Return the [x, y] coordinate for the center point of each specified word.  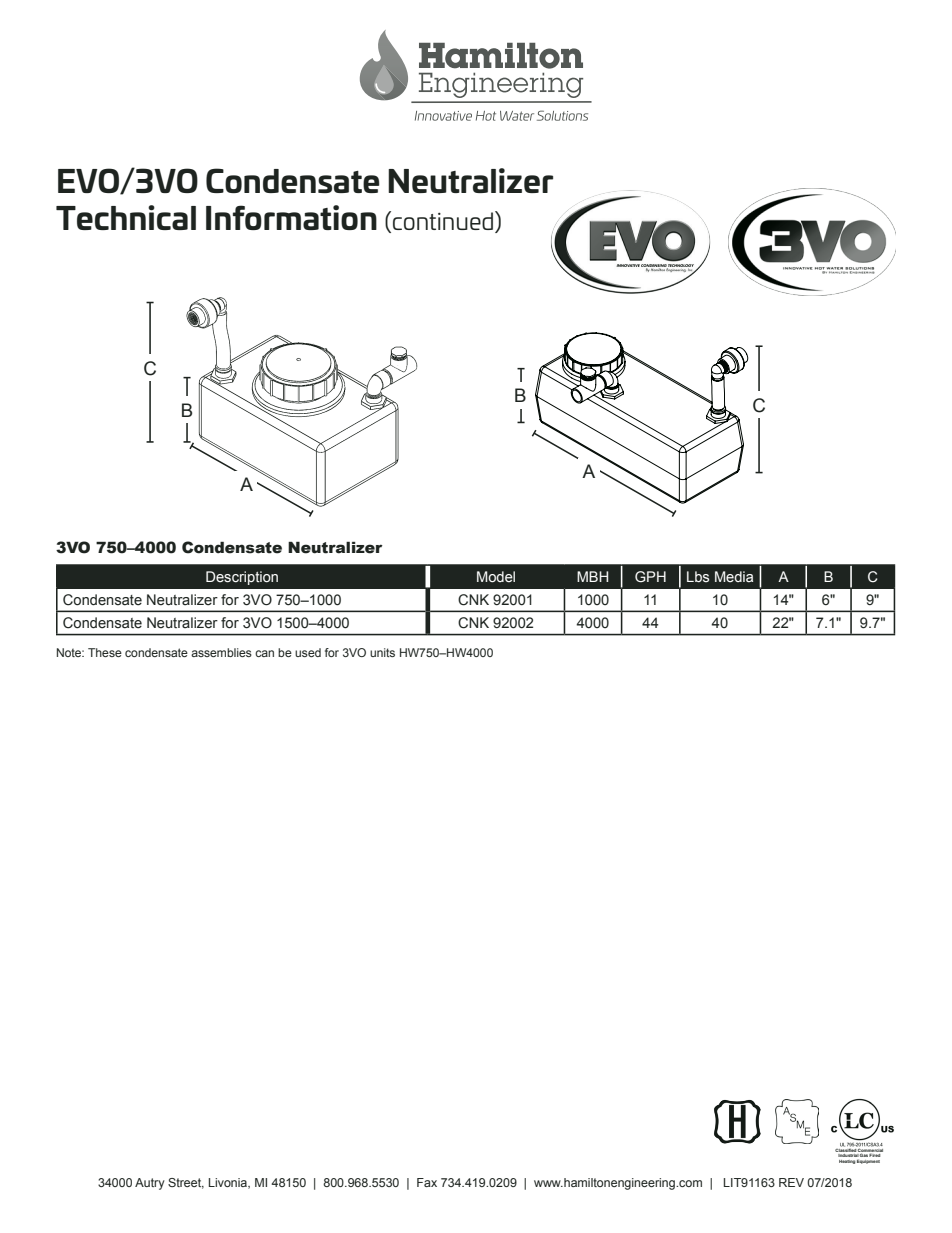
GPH [650, 576]
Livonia [229, 1183]
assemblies [221, 652]
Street [186, 1183]
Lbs [698, 576]
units [382, 652]
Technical [126, 217]
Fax [427, 1182]
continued [444, 222]
